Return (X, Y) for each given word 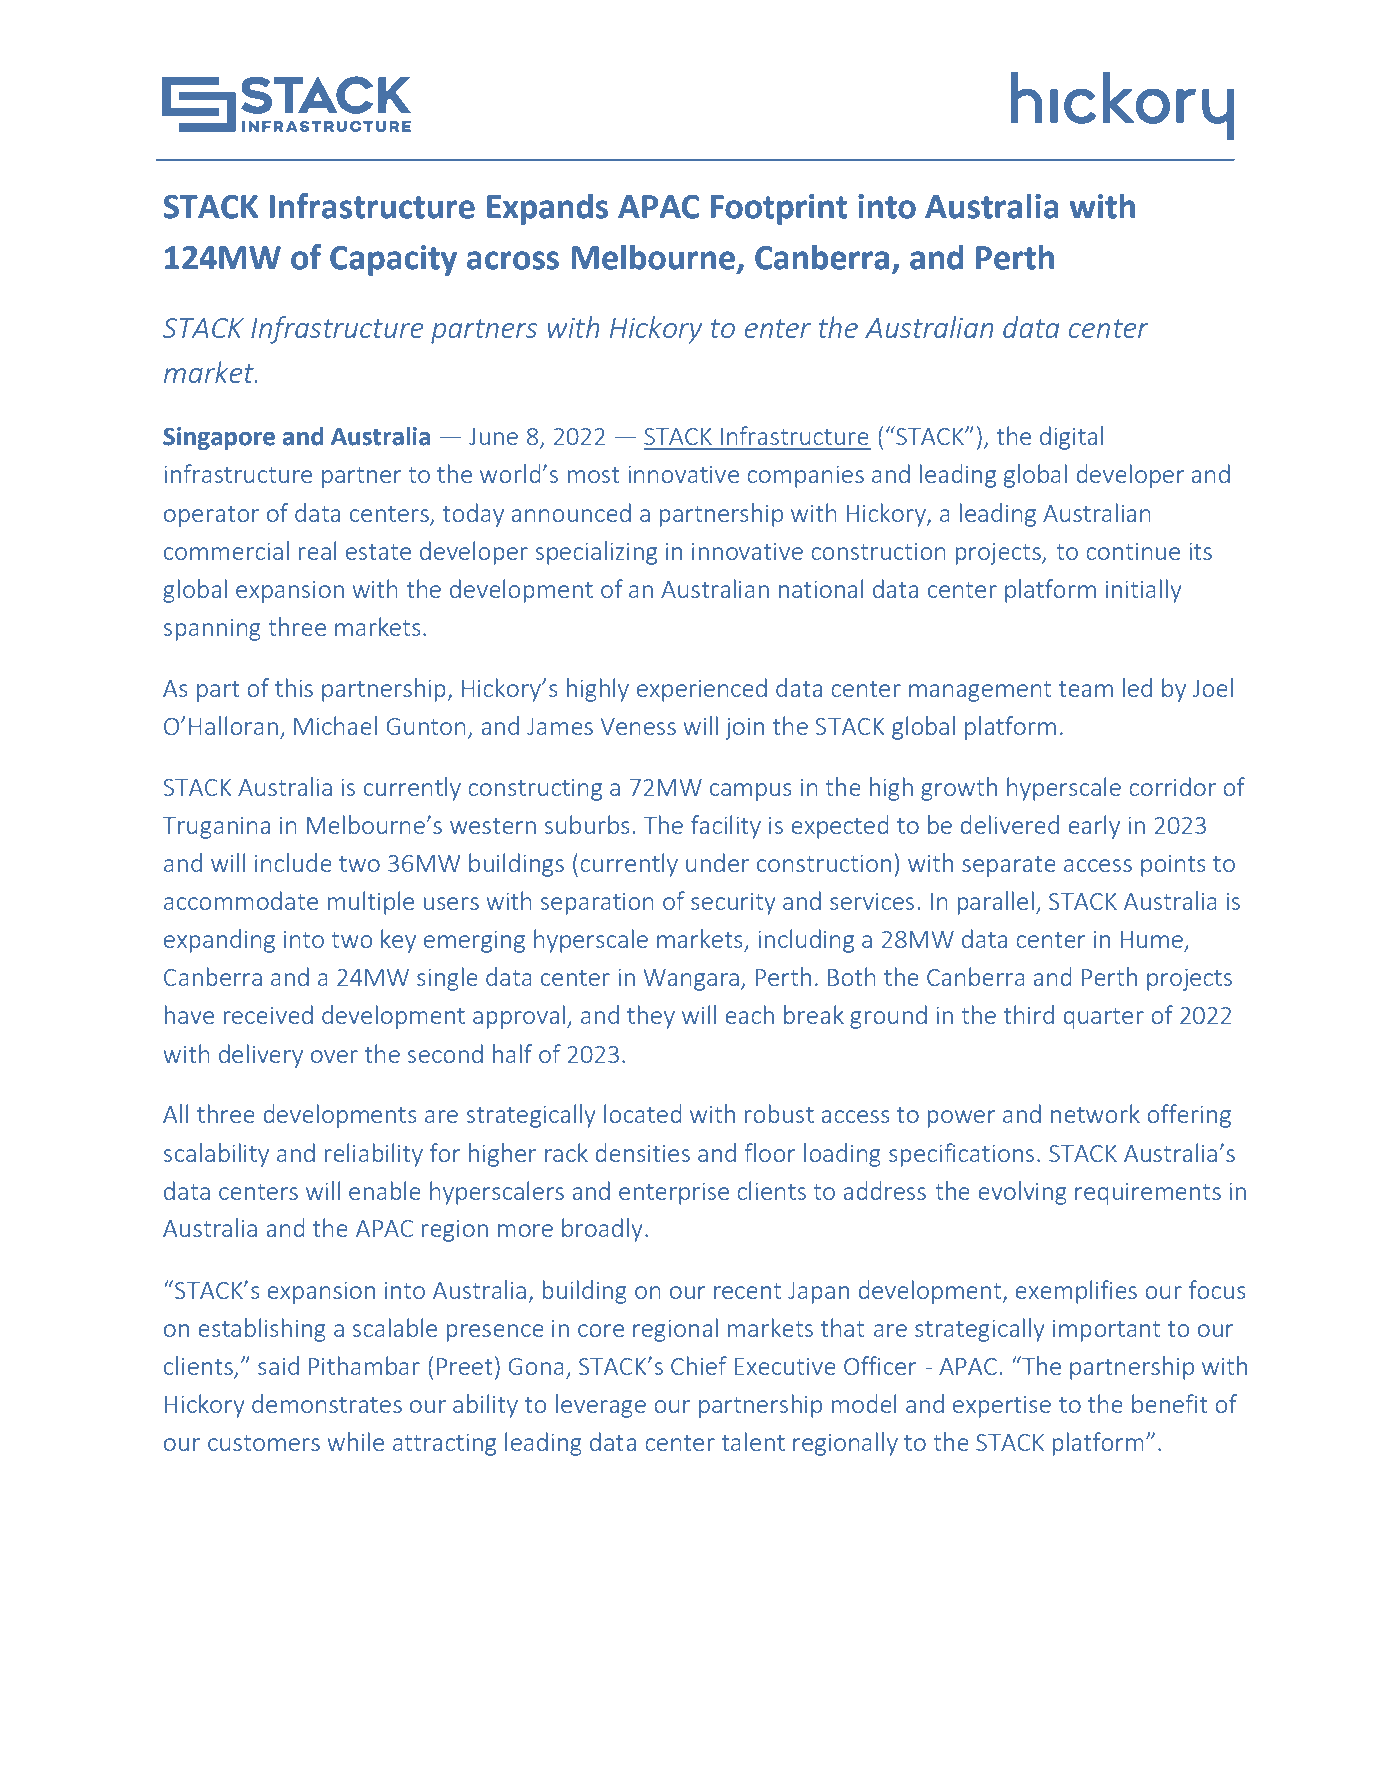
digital (1071, 438)
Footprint (779, 209)
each (749, 1014)
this (294, 687)
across (513, 260)
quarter (1103, 1018)
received (268, 1014)
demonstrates (327, 1403)
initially (1144, 591)
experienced (702, 690)
